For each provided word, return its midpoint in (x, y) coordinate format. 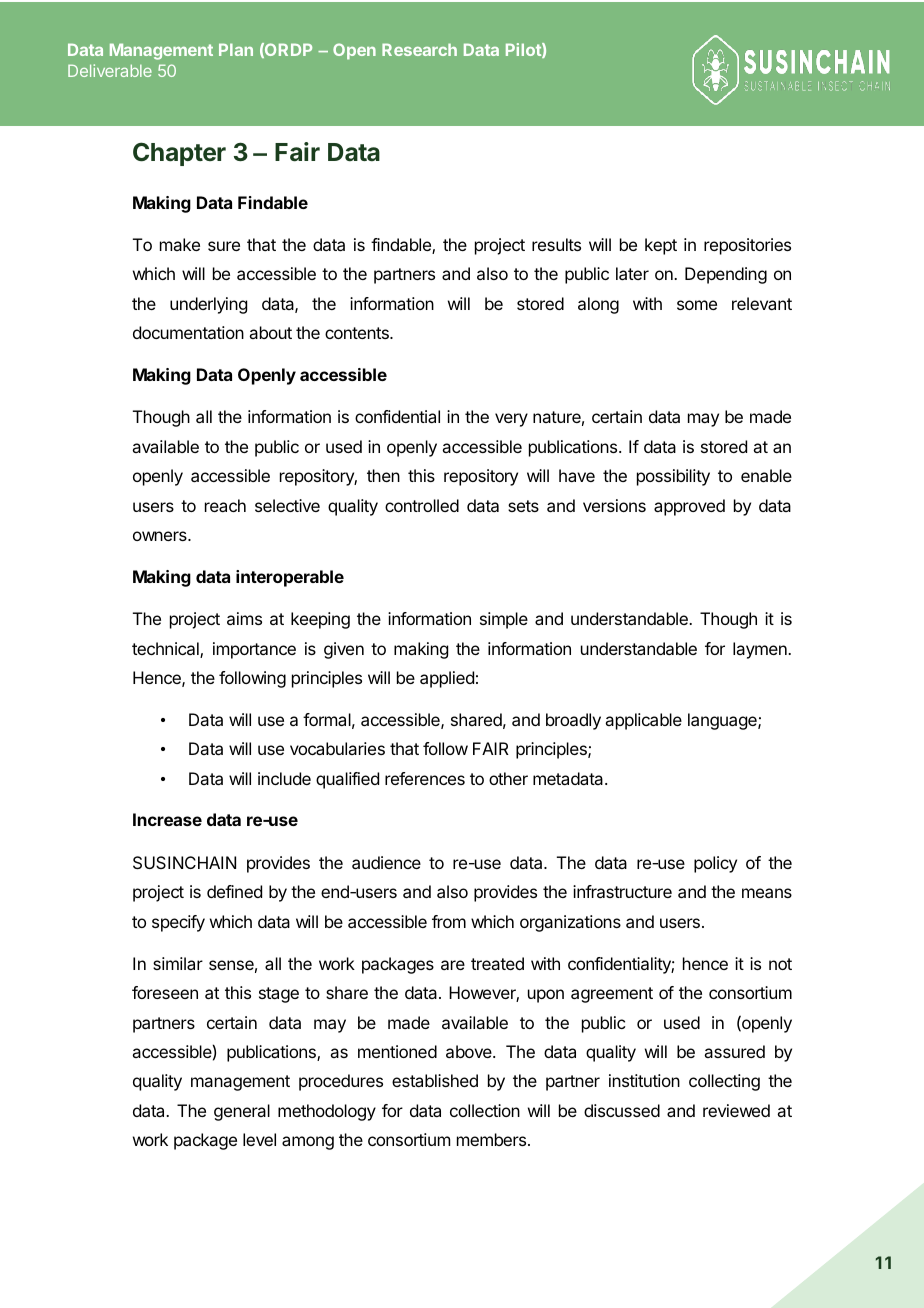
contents (358, 333)
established (435, 1080)
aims (244, 618)
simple (504, 620)
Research (419, 49)
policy (715, 864)
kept (661, 246)
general (242, 1112)
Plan (236, 49)
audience (386, 862)
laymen (761, 650)
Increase (167, 819)
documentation (188, 332)
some (697, 305)
